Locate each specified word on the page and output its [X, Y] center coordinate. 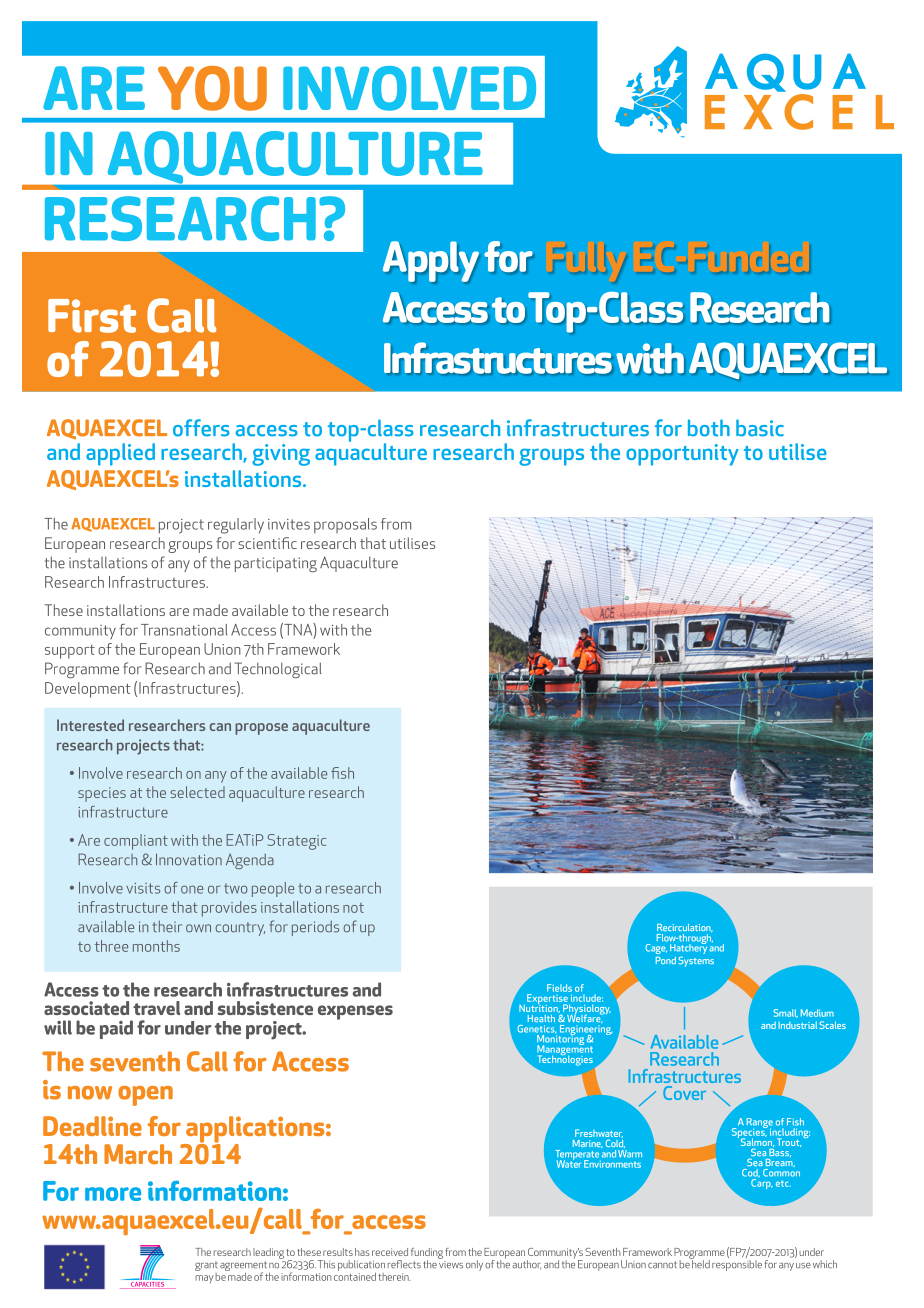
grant [206, 1267]
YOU [212, 88]
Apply [431, 261]
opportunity [682, 455]
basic [760, 428]
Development [88, 690]
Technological [278, 670]
